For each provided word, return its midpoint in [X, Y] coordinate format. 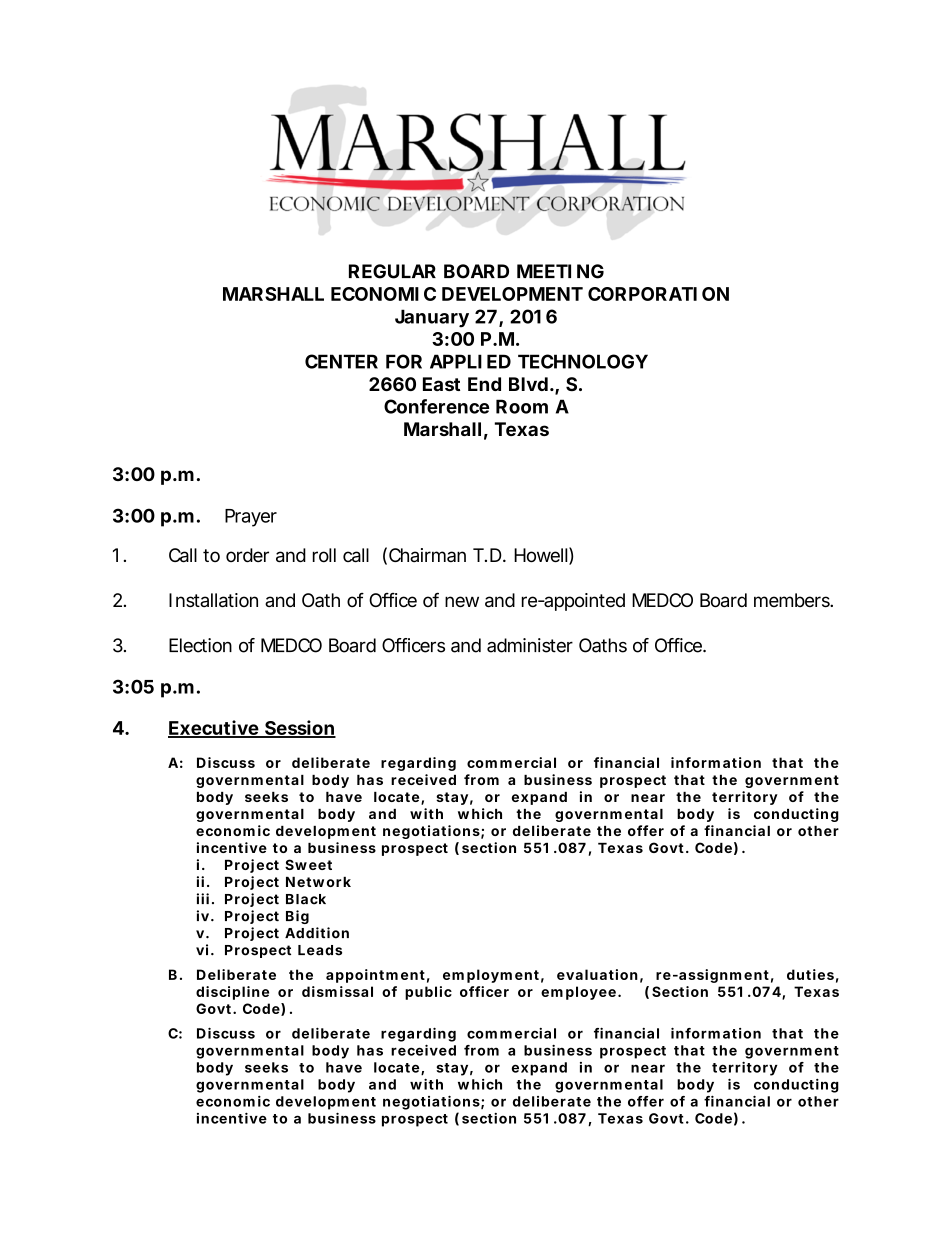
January [432, 318]
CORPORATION [658, 294]
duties [810, 974]
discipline [232, 993]
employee [578, 993]
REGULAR [392, 271]
